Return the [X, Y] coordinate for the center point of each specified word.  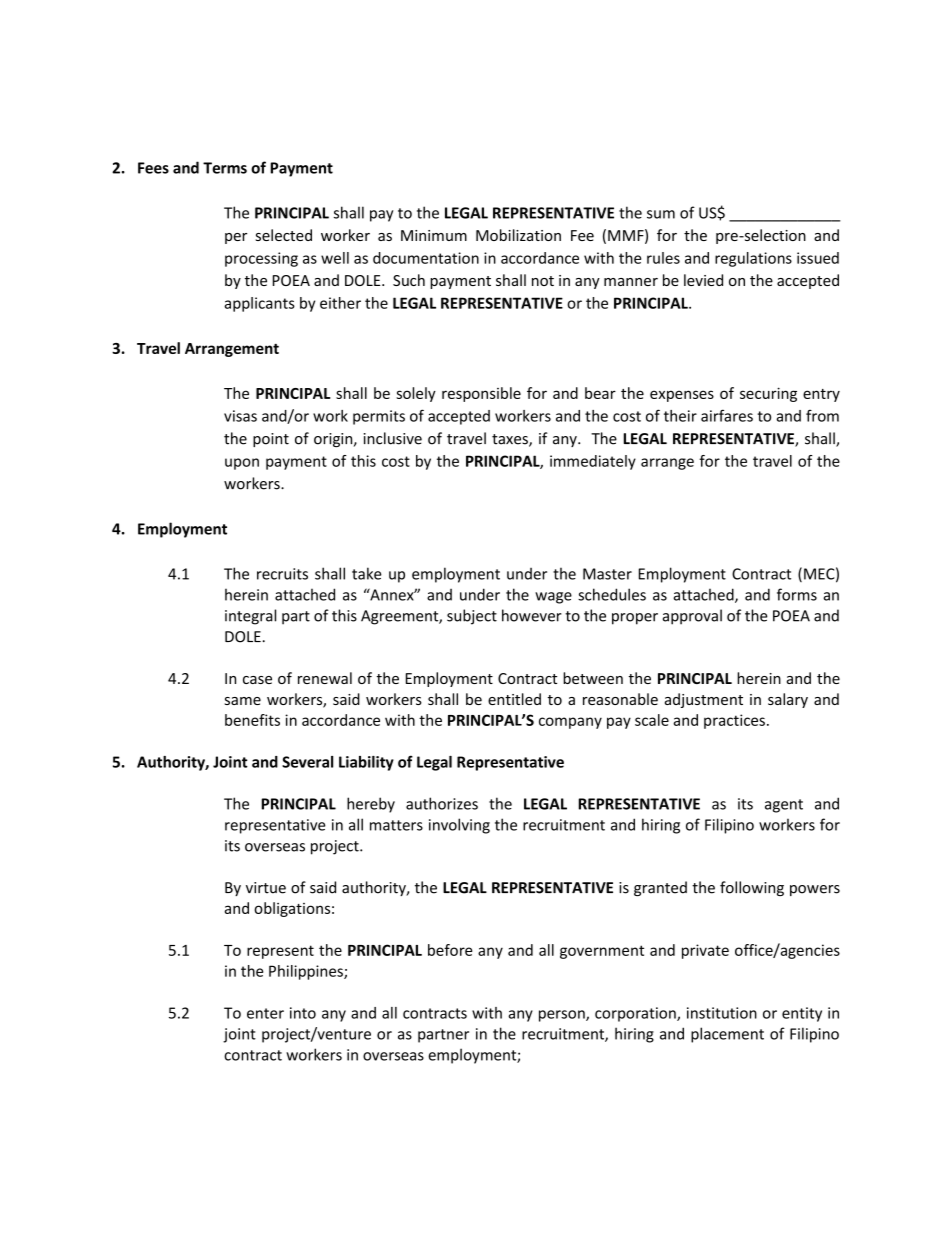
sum [661, 214]
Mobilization [518, 235]
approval [692, 617]
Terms [225, 168]
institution [722, 1013]
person [563, 1016]
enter [265, 1013]
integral [250, 617]
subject [472, 617]
